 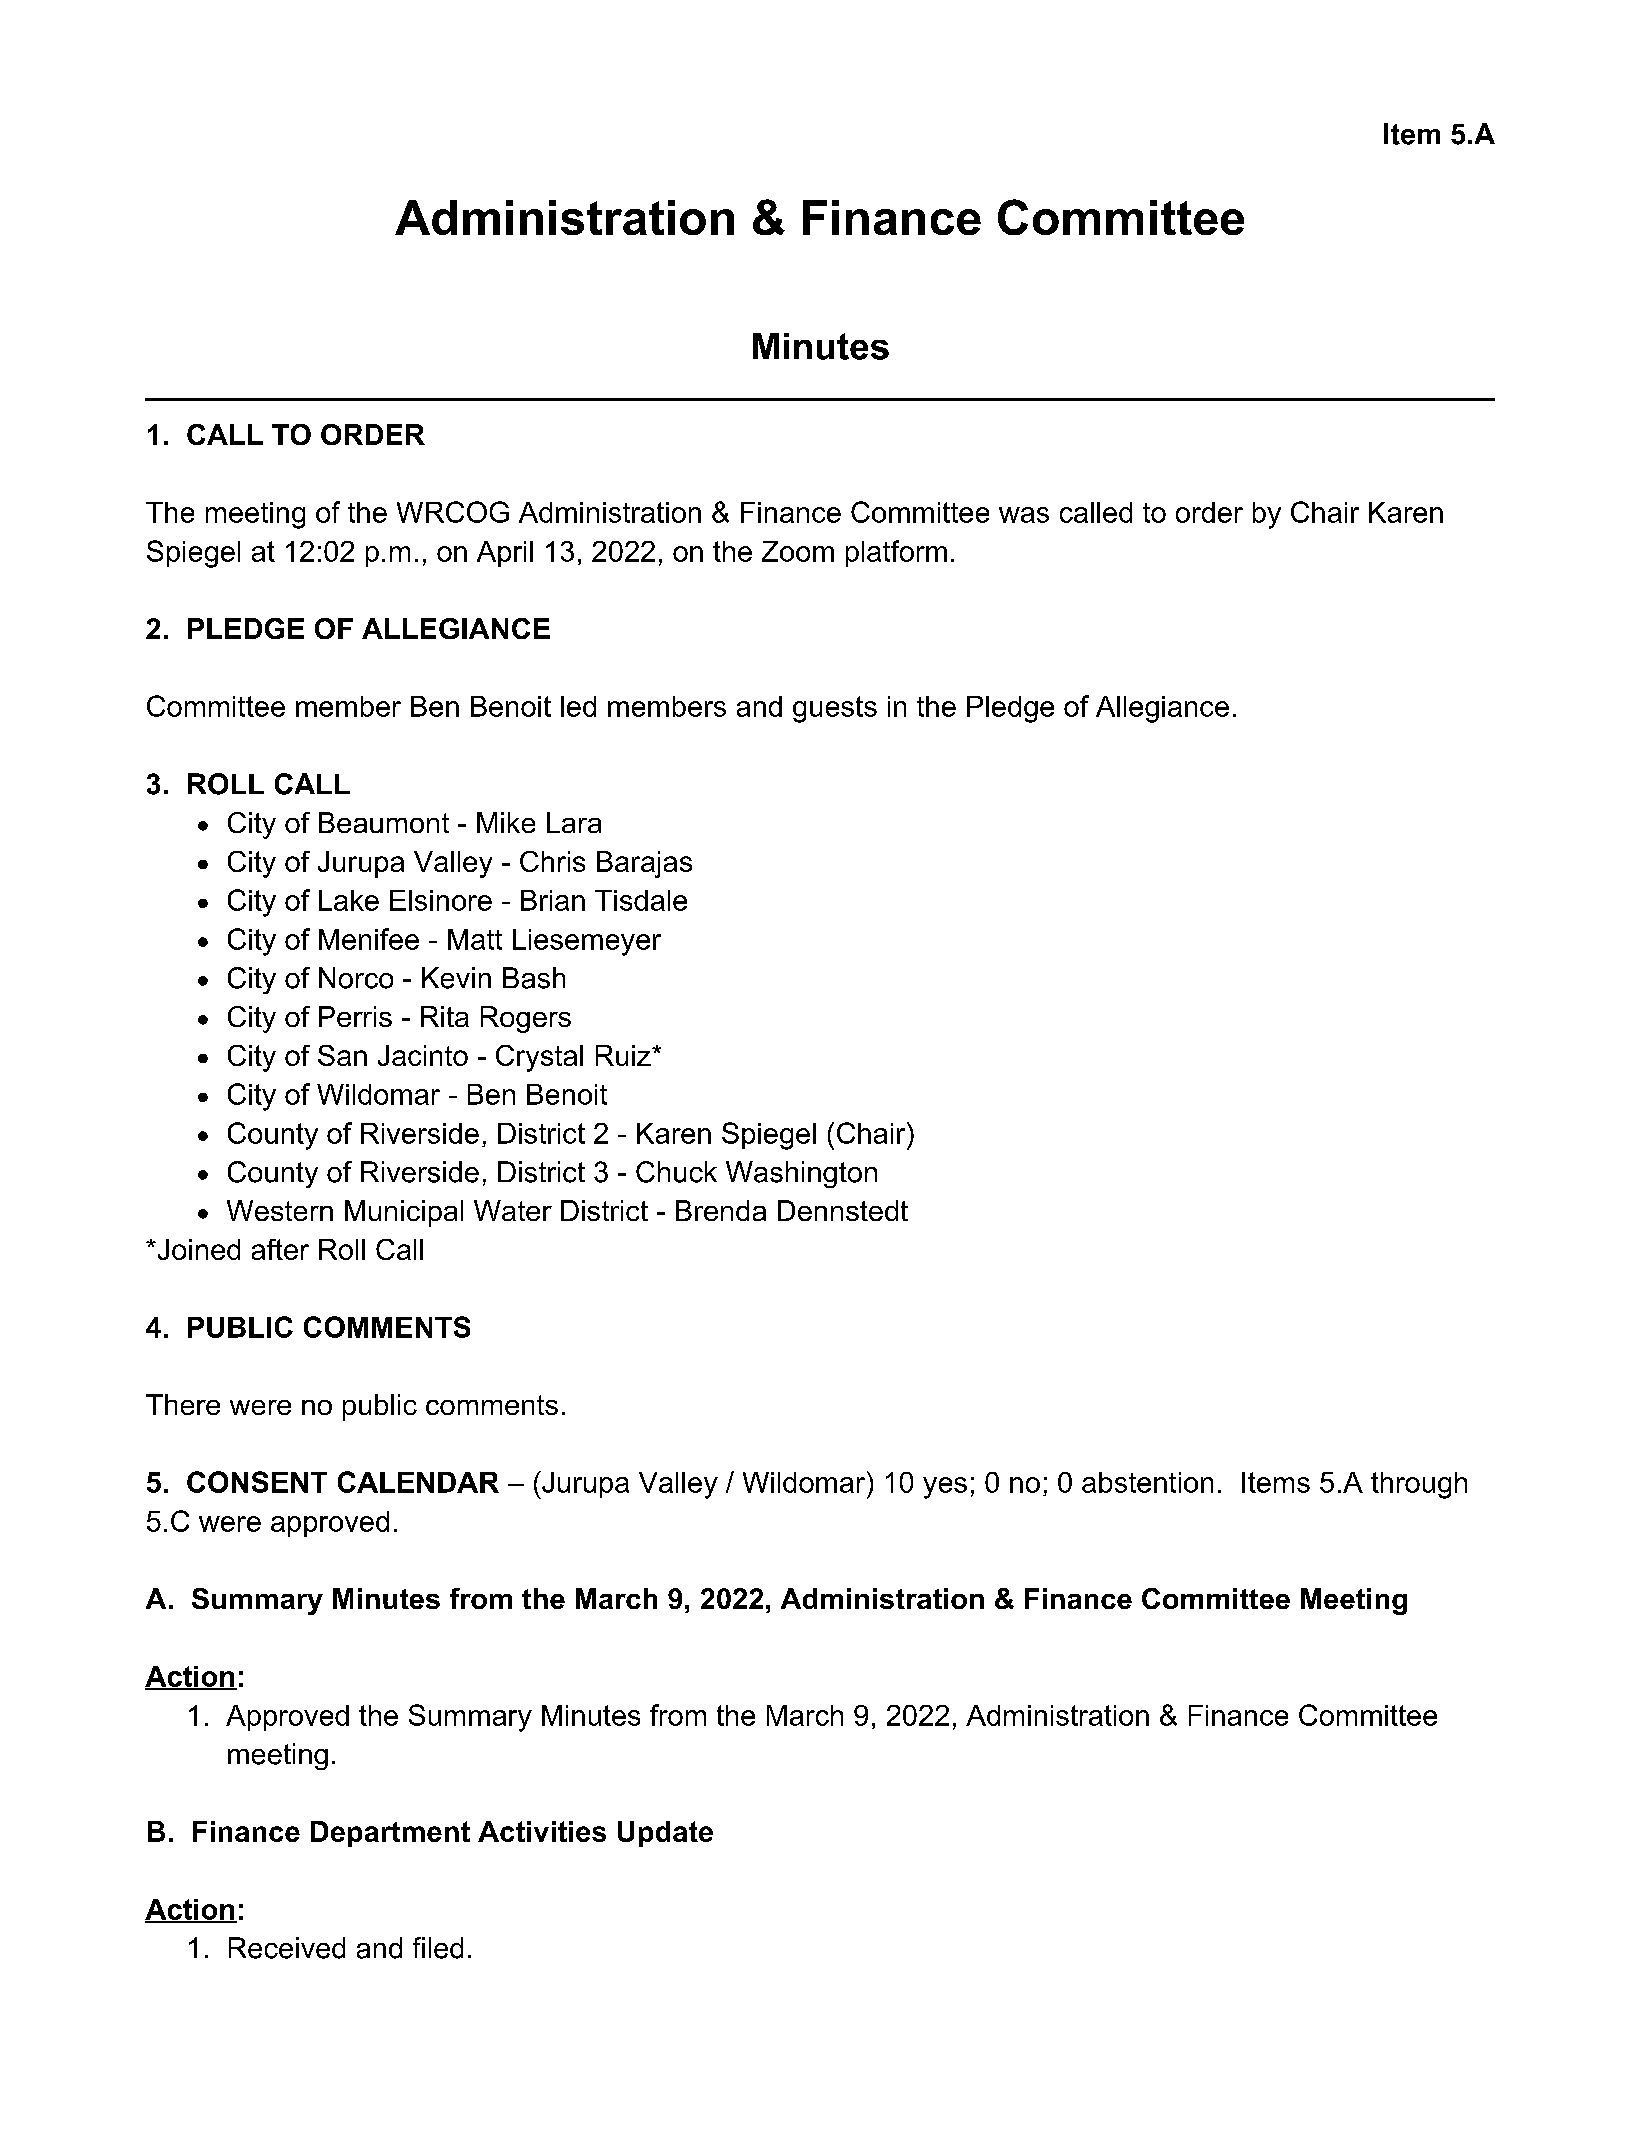 I want to click on Washington, so click(x=801, y=1174).
